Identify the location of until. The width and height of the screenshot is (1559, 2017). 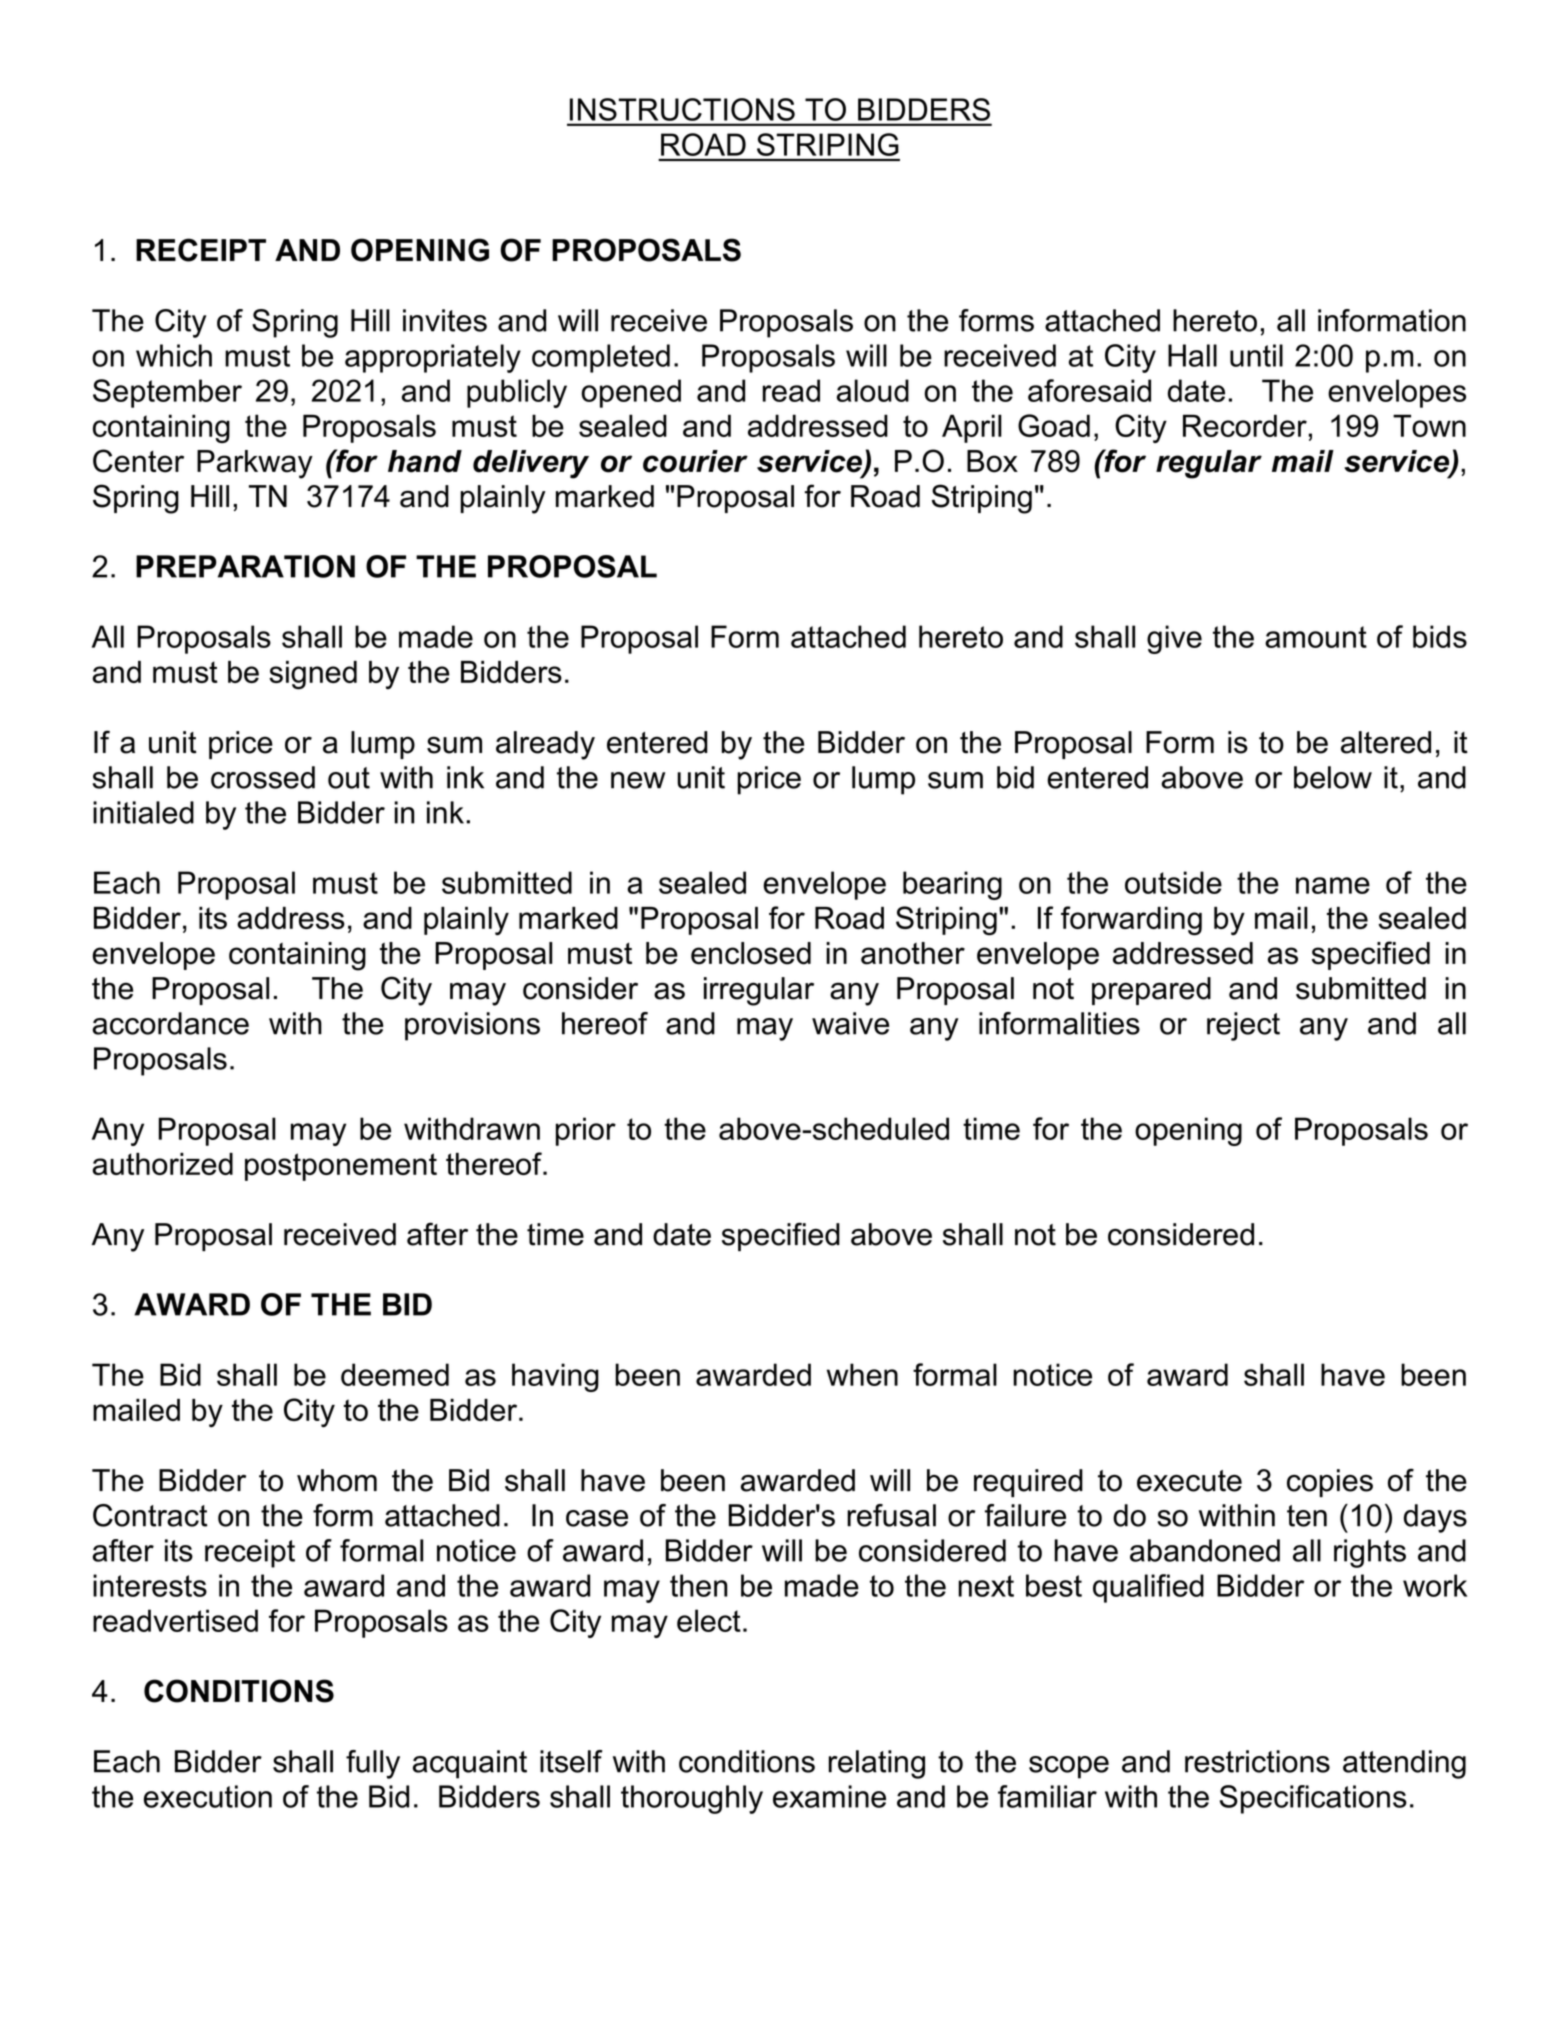
(1256, 355).
